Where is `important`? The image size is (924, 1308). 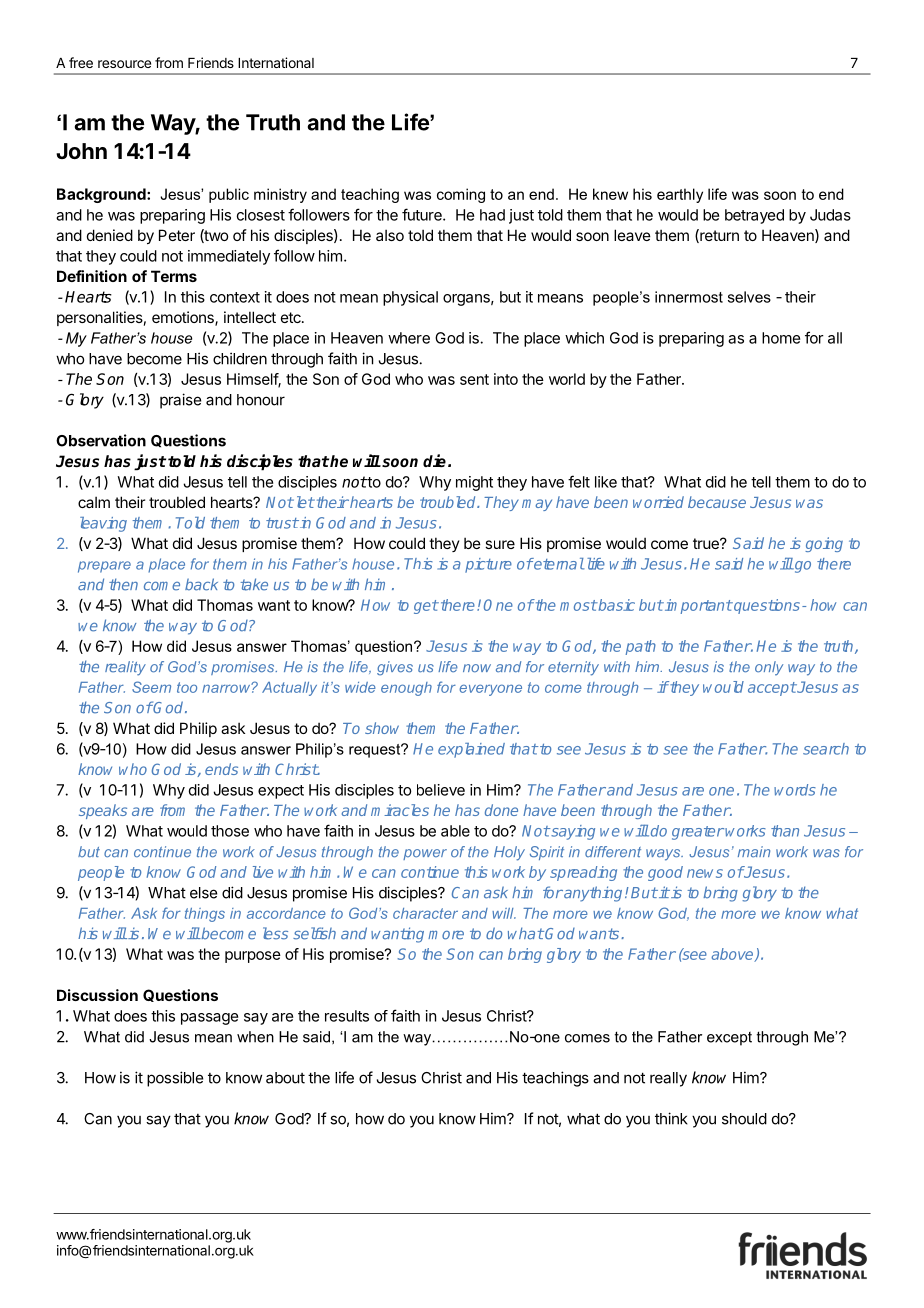 important is located at coordinates (698, 606).
